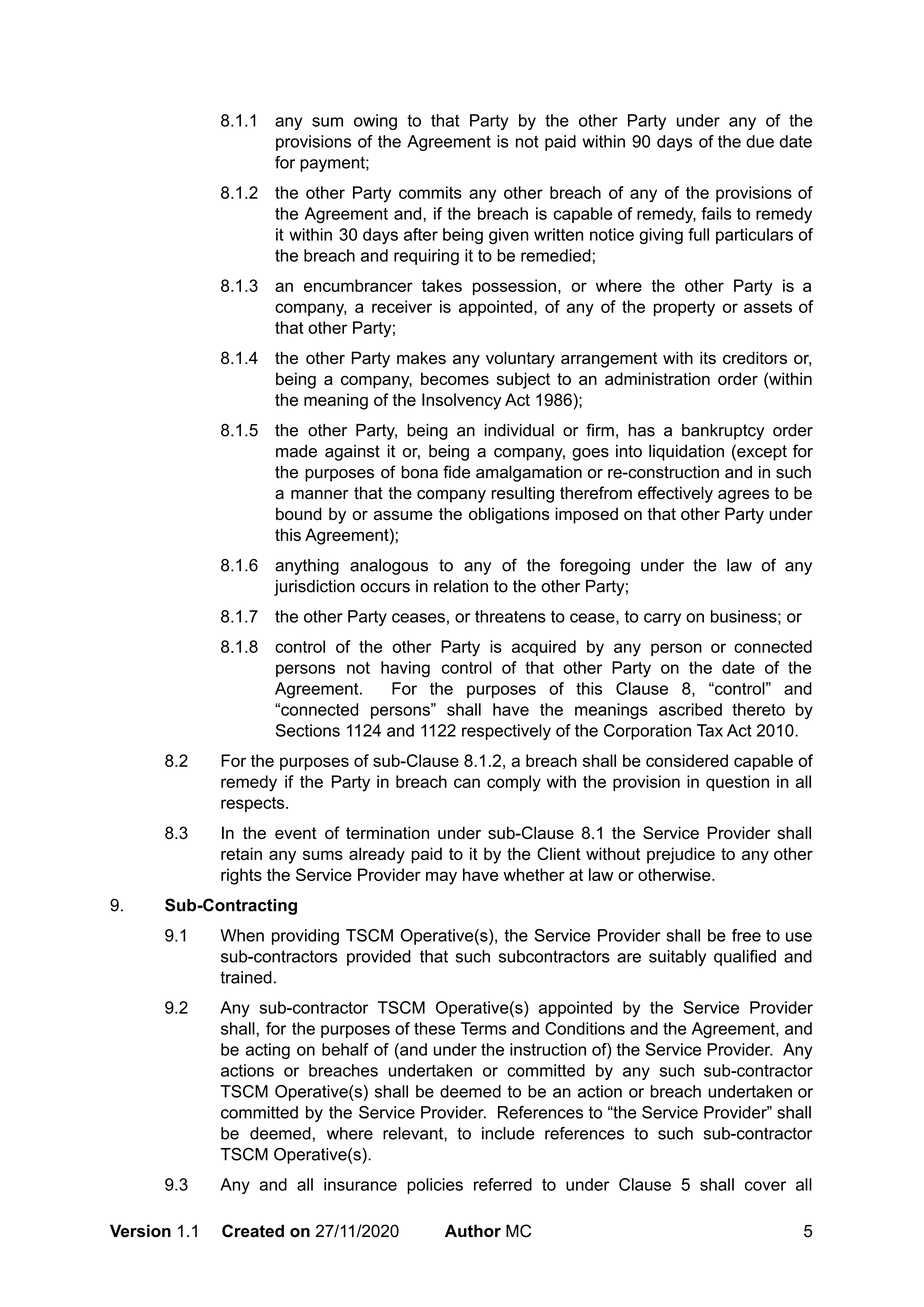 The height and width of the screenshot is (1307, 924). I want to click on Created, so click(253, 1231).
